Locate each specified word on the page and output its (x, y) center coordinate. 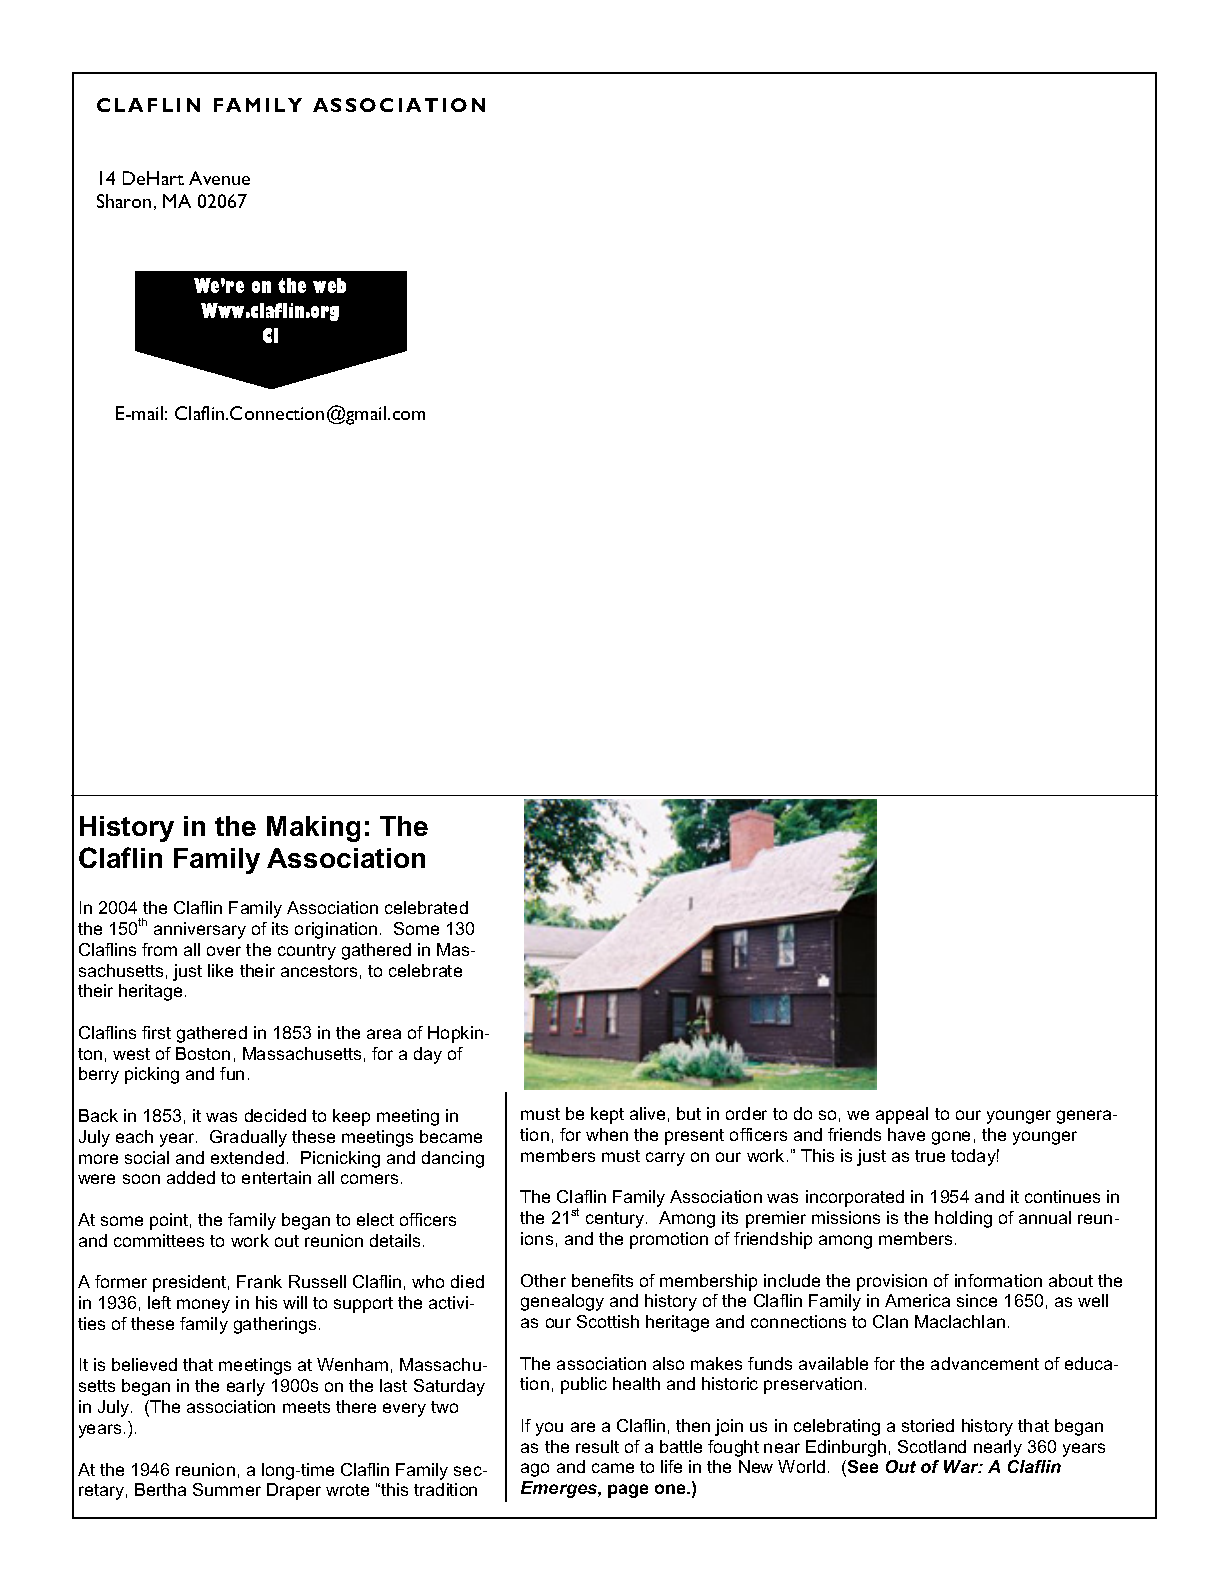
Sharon (124, 201)
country (307, 952)
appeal (902, 1115)
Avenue (219, 178)
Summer (227, 1489)
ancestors (319, 971)
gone (951, 1138)
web (329, 285)
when (607, 1134)
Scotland (932, 1446)
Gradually (248, 1138)
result (597, 1446)
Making (313, 829)
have (906, 1134)
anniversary (200, 930)
